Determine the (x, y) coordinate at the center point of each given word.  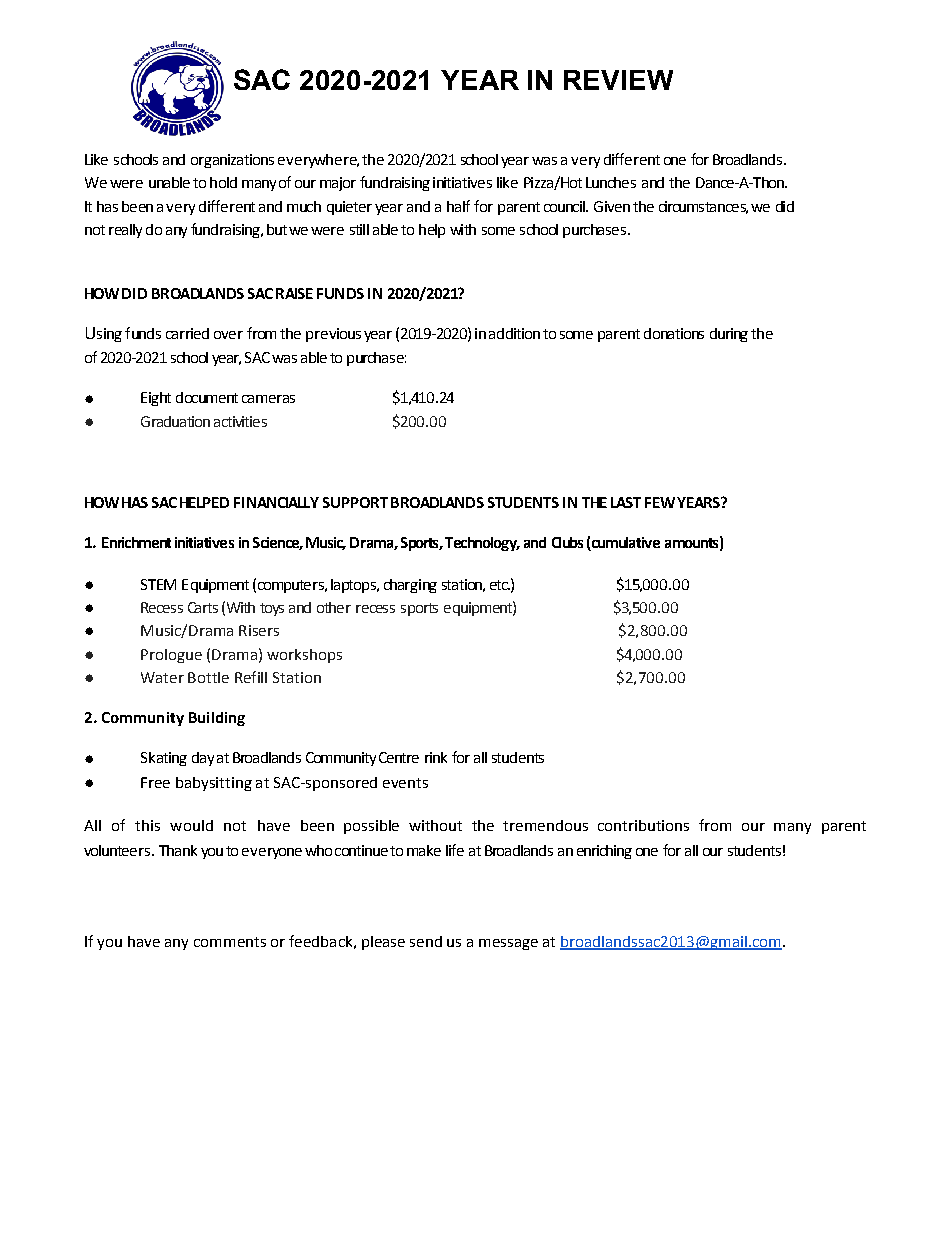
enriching (604, 852)
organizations (232, 161)
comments (230, 942)
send (426, 941)
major (338, 184)
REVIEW (618, 80)
